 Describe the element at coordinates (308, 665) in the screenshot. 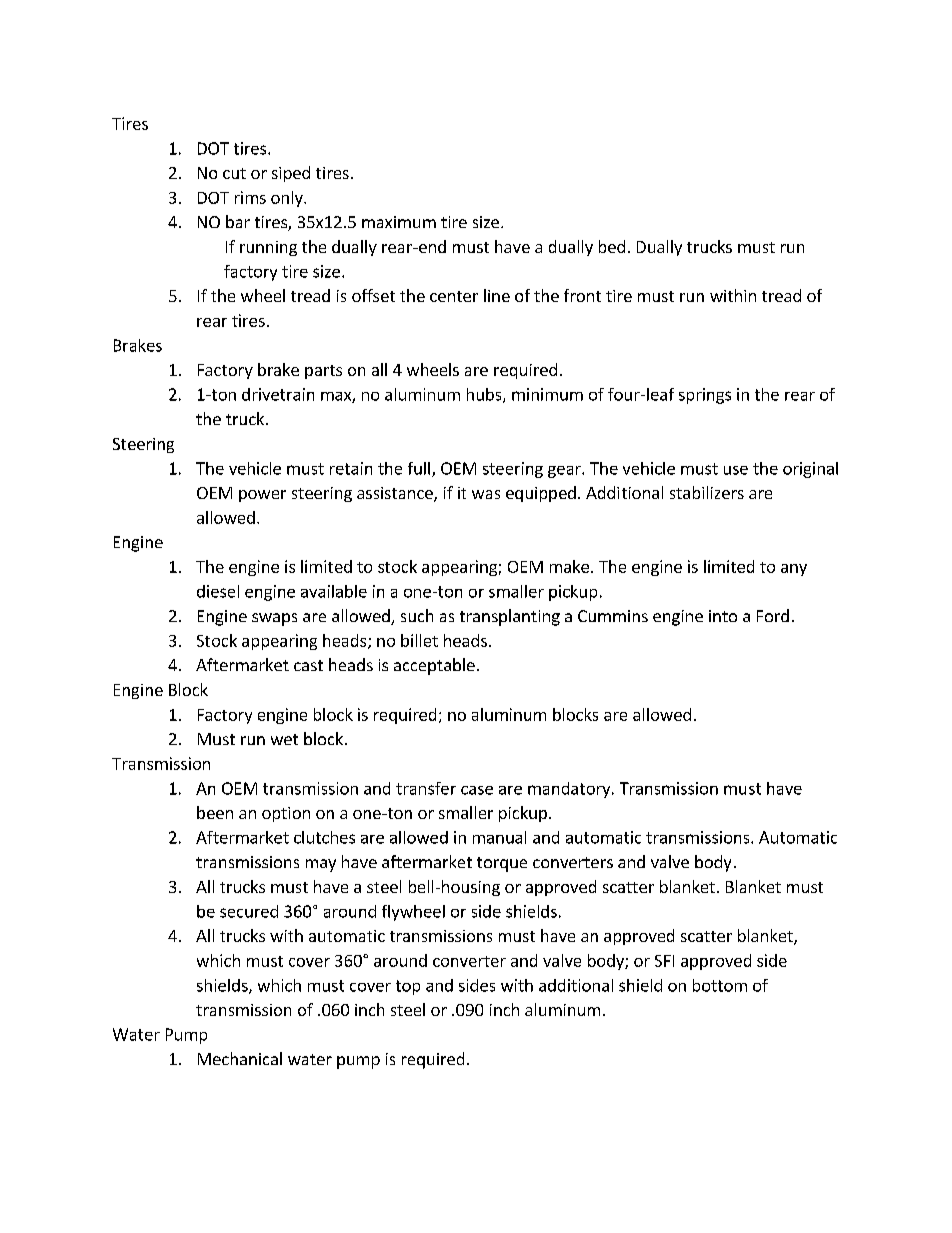

I see `cast` at that location.
